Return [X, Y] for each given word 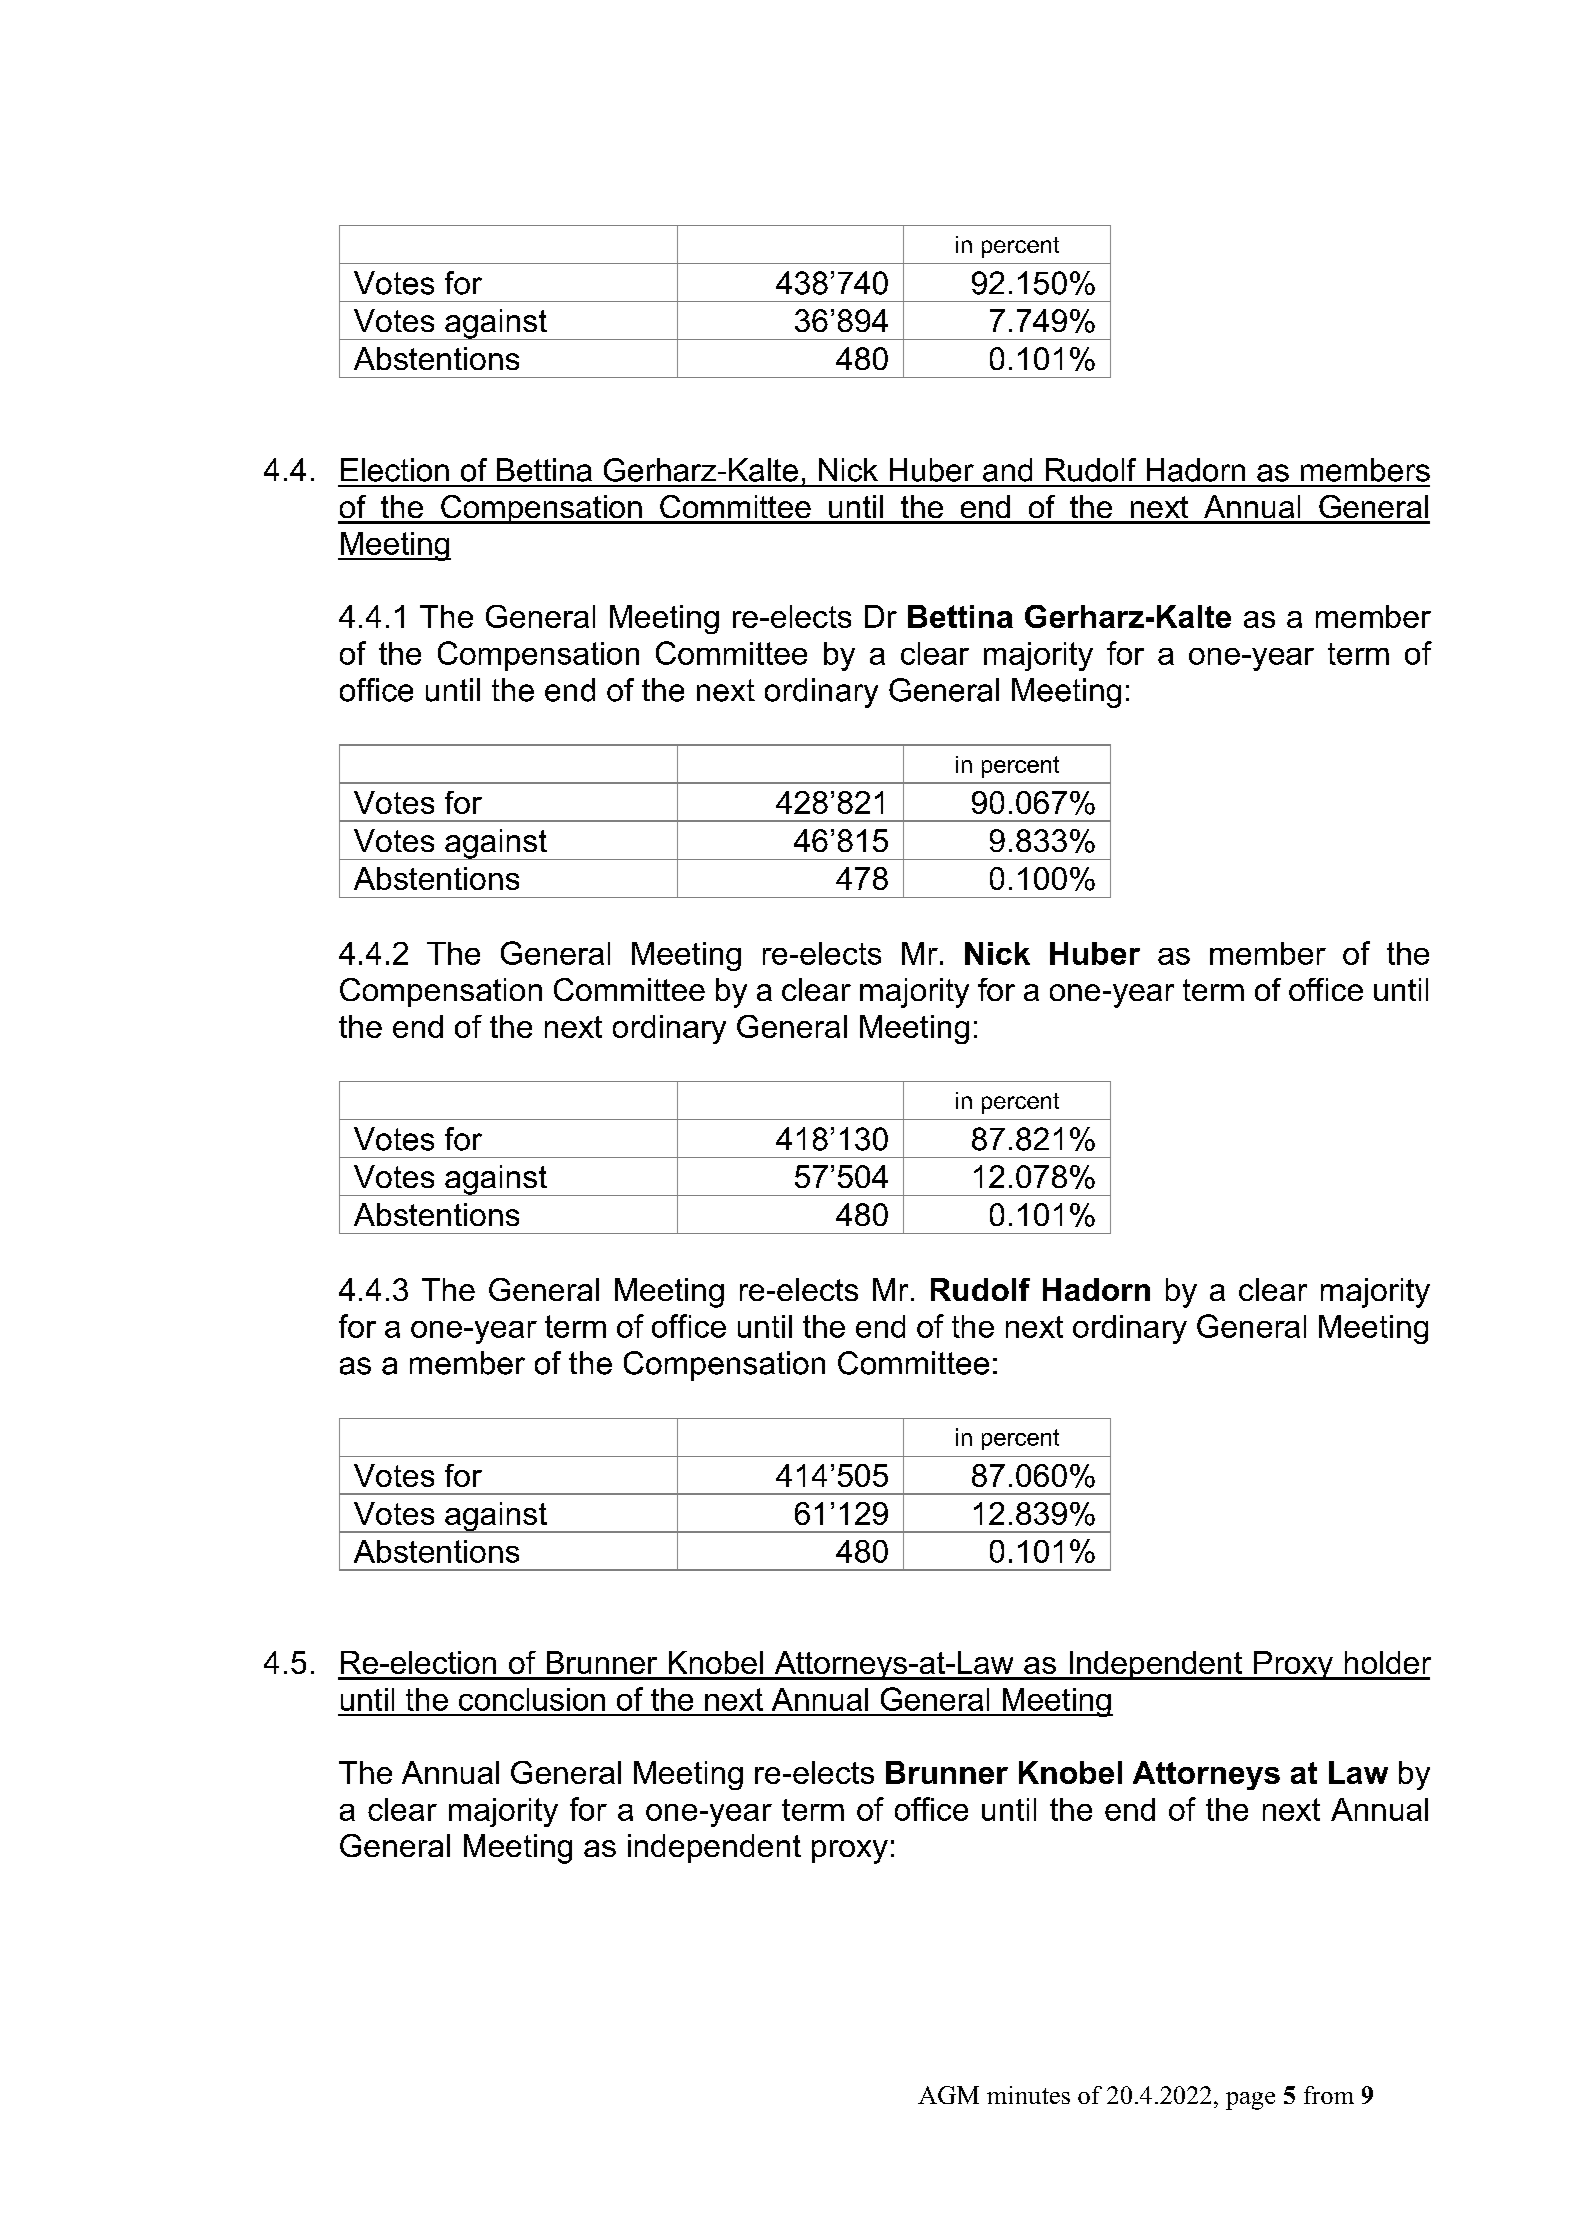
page [1250, 2101]
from [1329, 2095]
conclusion [532, 1699]
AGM [948, 2095]
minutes [1028, 2095]
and [1007, 470]
